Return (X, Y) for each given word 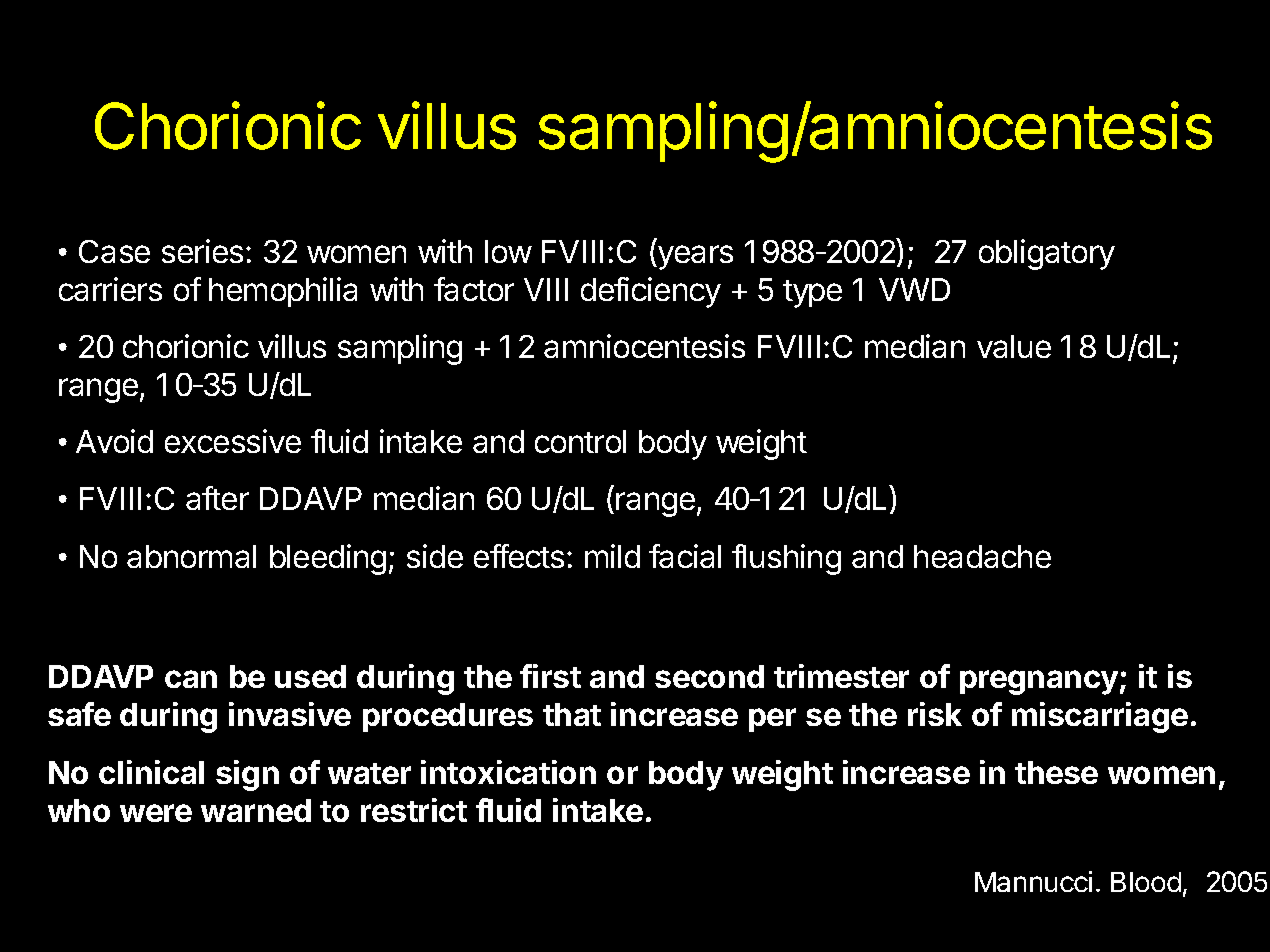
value (1014, 346)
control (580, 441)
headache (982, 556)
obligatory (1047, 254)
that (572, 714)
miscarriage (1100, 717)
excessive (233, 441)
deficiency (651, 292)
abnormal (191, 556)
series (202, 251)
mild (612, 556)
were (156, 813)
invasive (290, 714)
